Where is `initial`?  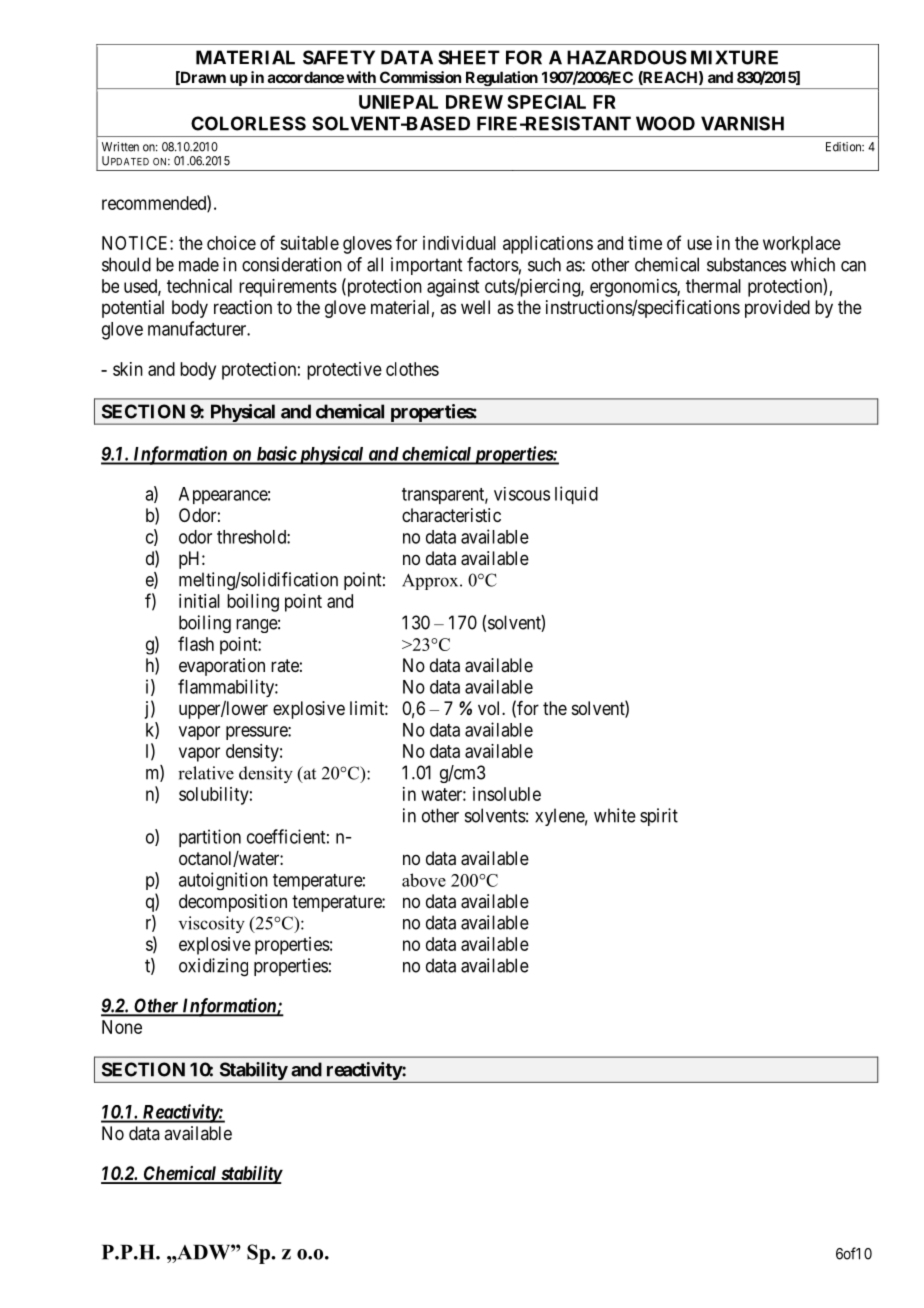
initial is located at coordinates (199, 601).
